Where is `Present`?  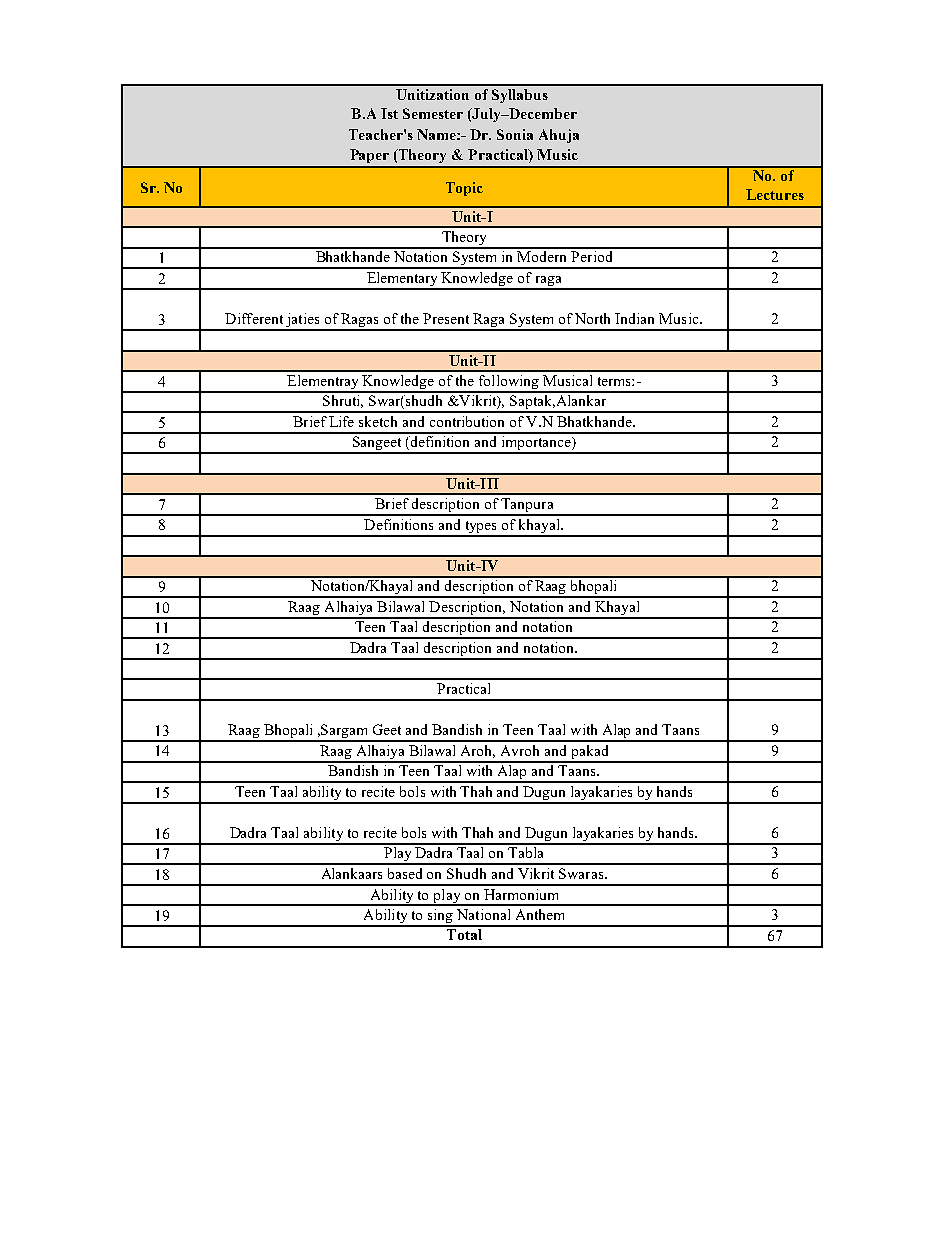
Present is located at coordinates (446, 318).
